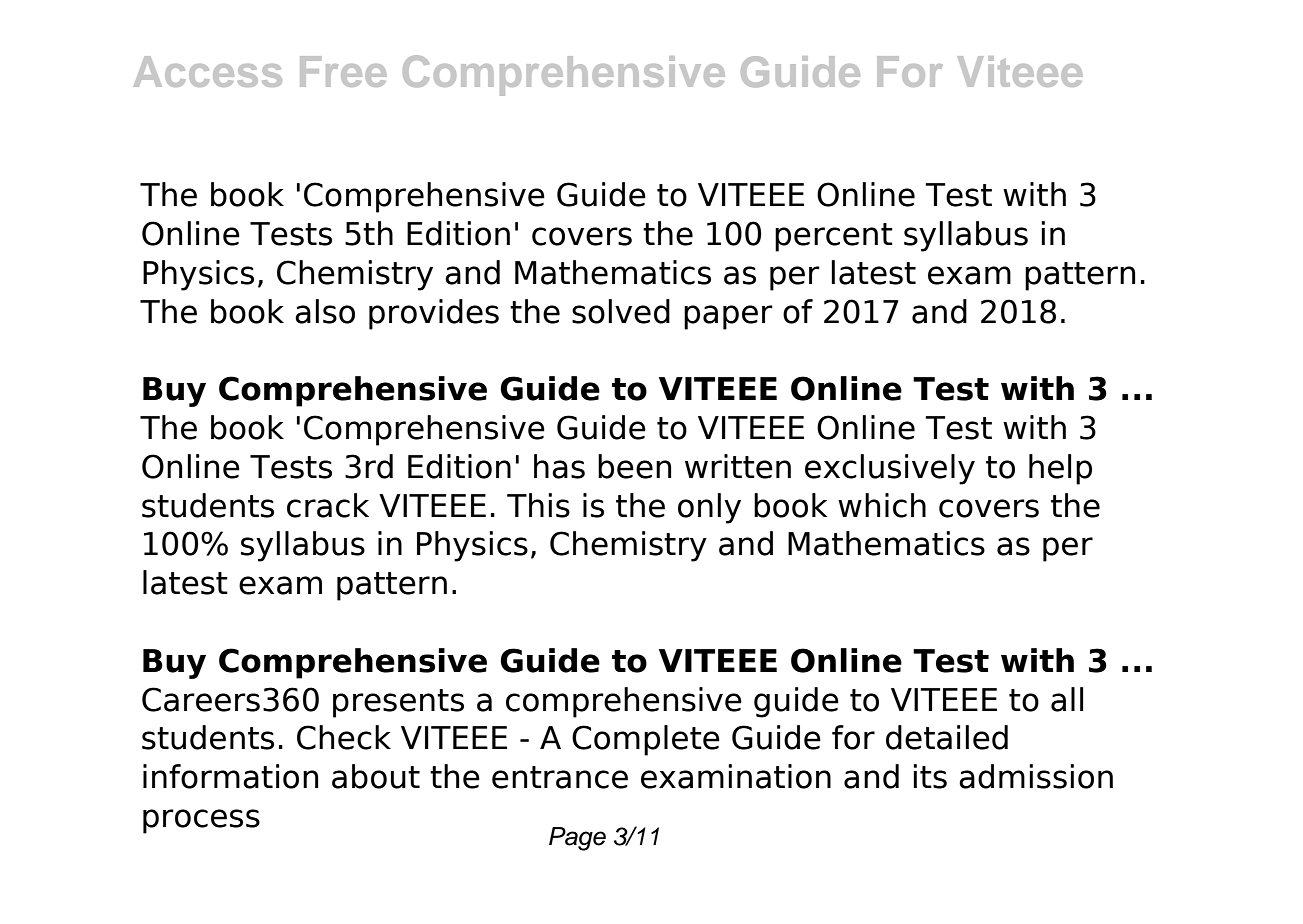 Image resolution: width=1303 pixels, height=924 pixels. What do you see at coordinates (577, 839) in the screenshot?
I see `Page` at bounding box center [577, 839].
